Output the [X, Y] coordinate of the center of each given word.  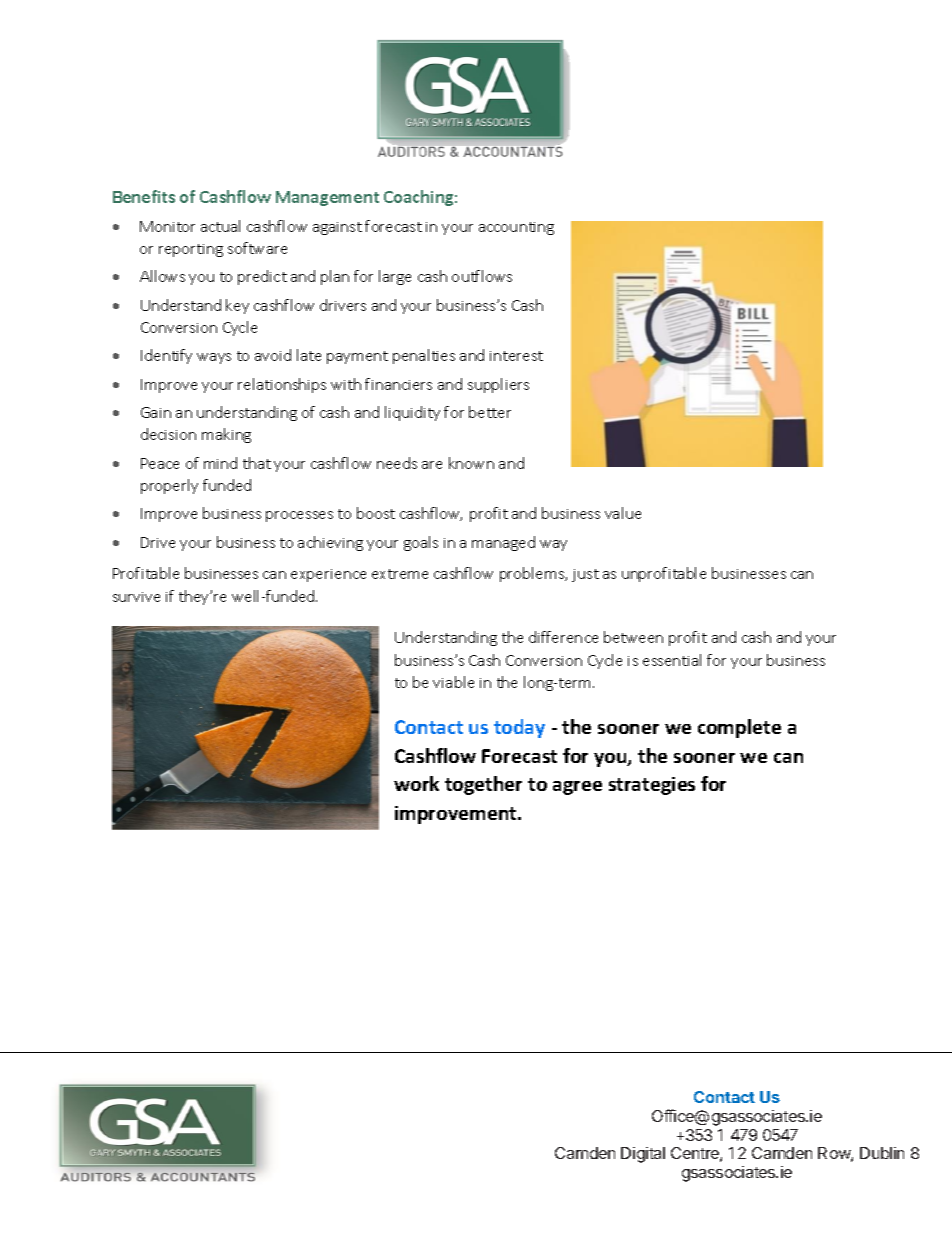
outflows [482, 276]
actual [220, 226]
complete [739, 728]
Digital [643, 1155]
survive [136, 597]
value [623, 513]
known [471, 463]
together [483, 785]
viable [453, 682]
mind [220, 463]
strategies [652, 786]
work [416, 783]
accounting [516, 228]
